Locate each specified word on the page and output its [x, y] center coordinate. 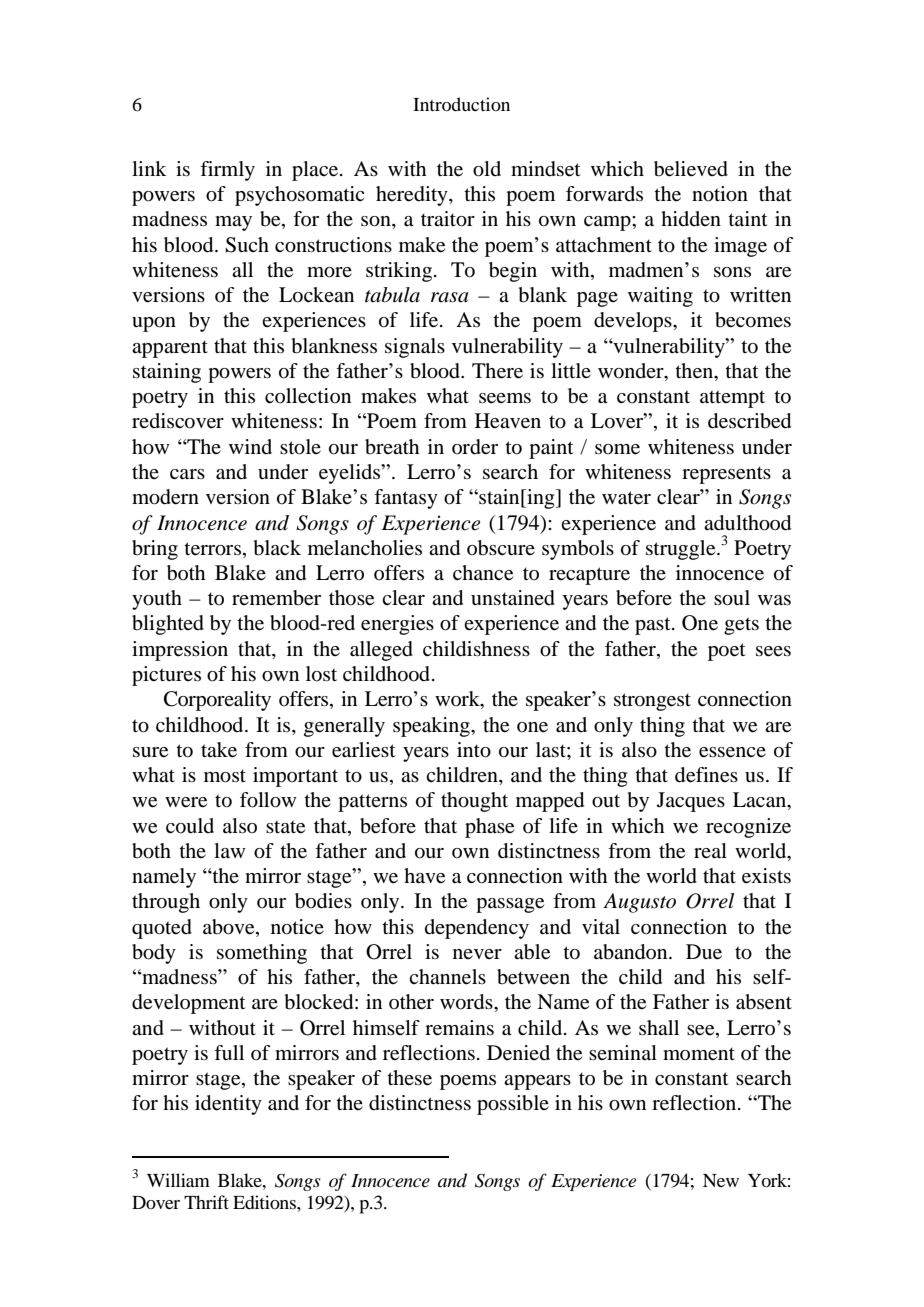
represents [726, 475]
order [475, 447]
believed [691, 169]
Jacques [691, 802]
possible [513, 1105]
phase [489, 828]
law [229, 850]
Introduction [461, 104]
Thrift [206, 1202]
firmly [227, 171]
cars [187, 474]
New [721, 1180]
